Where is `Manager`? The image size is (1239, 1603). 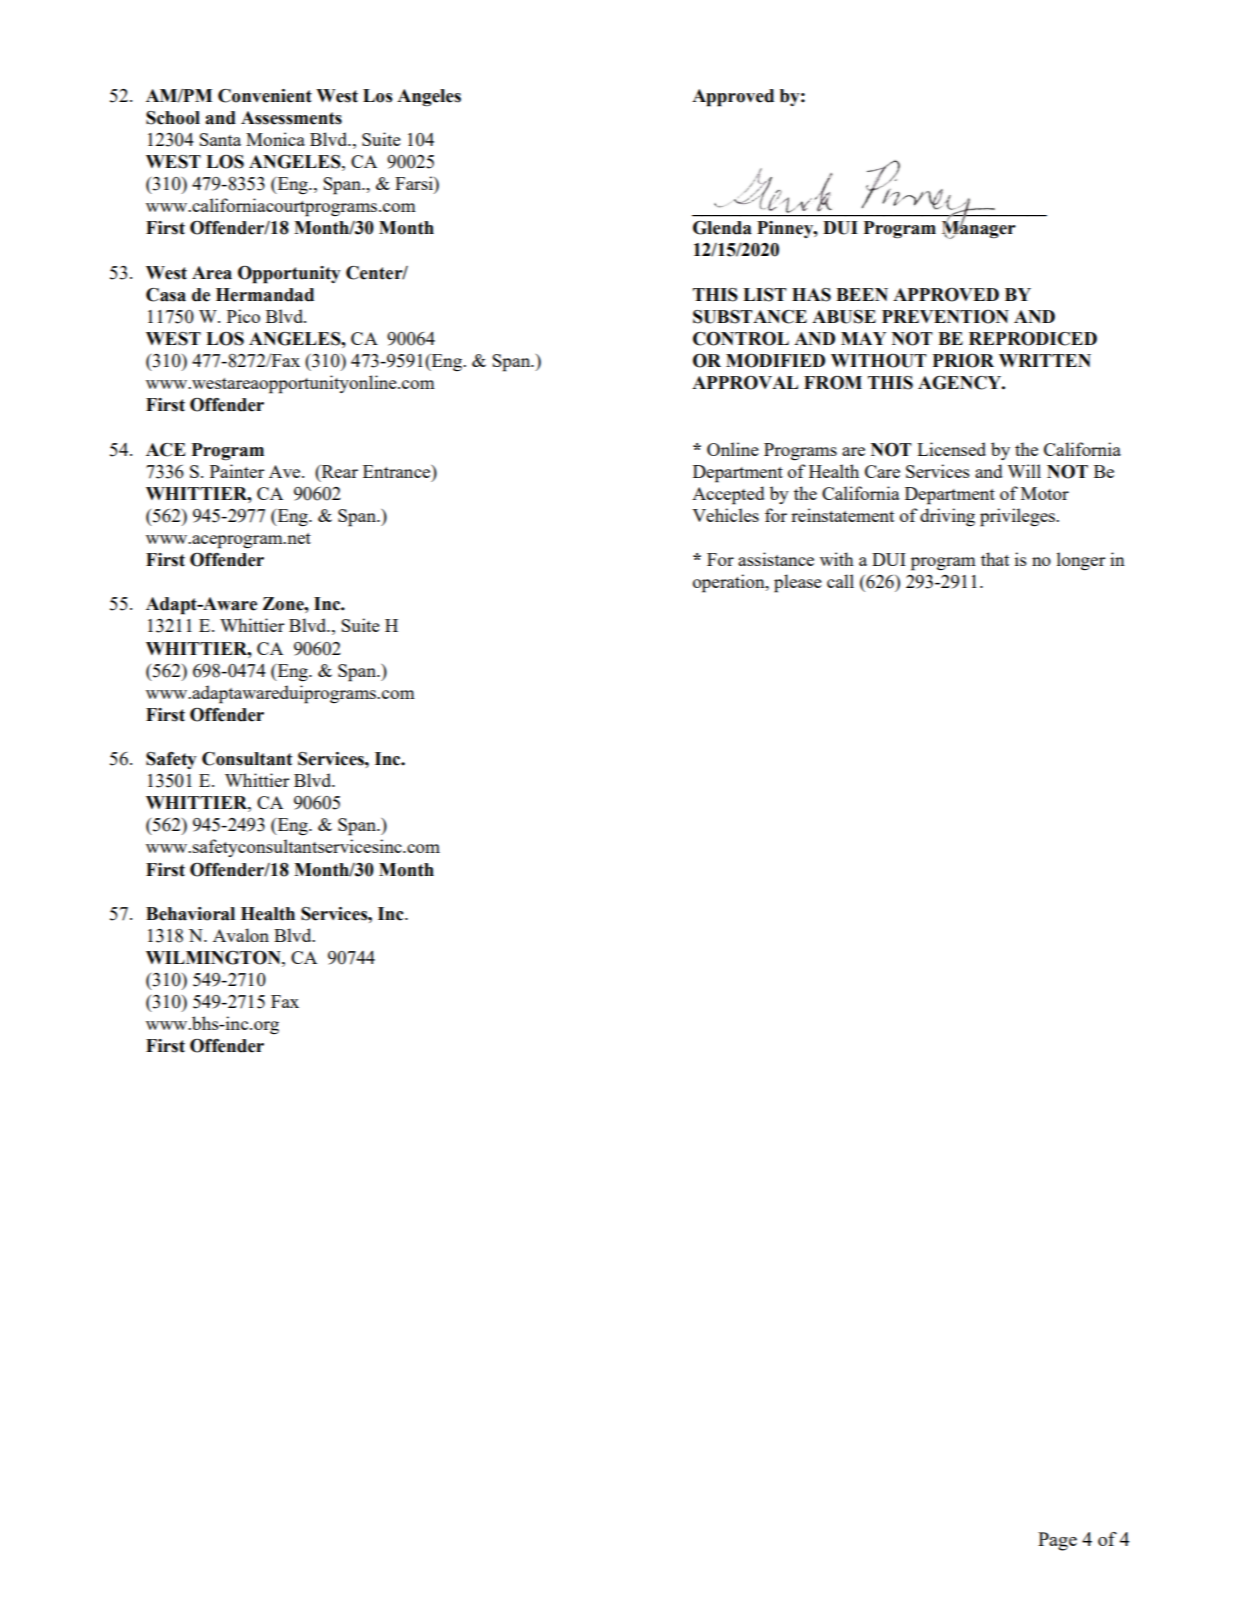 Manager is located at coordinates (979, 229).
